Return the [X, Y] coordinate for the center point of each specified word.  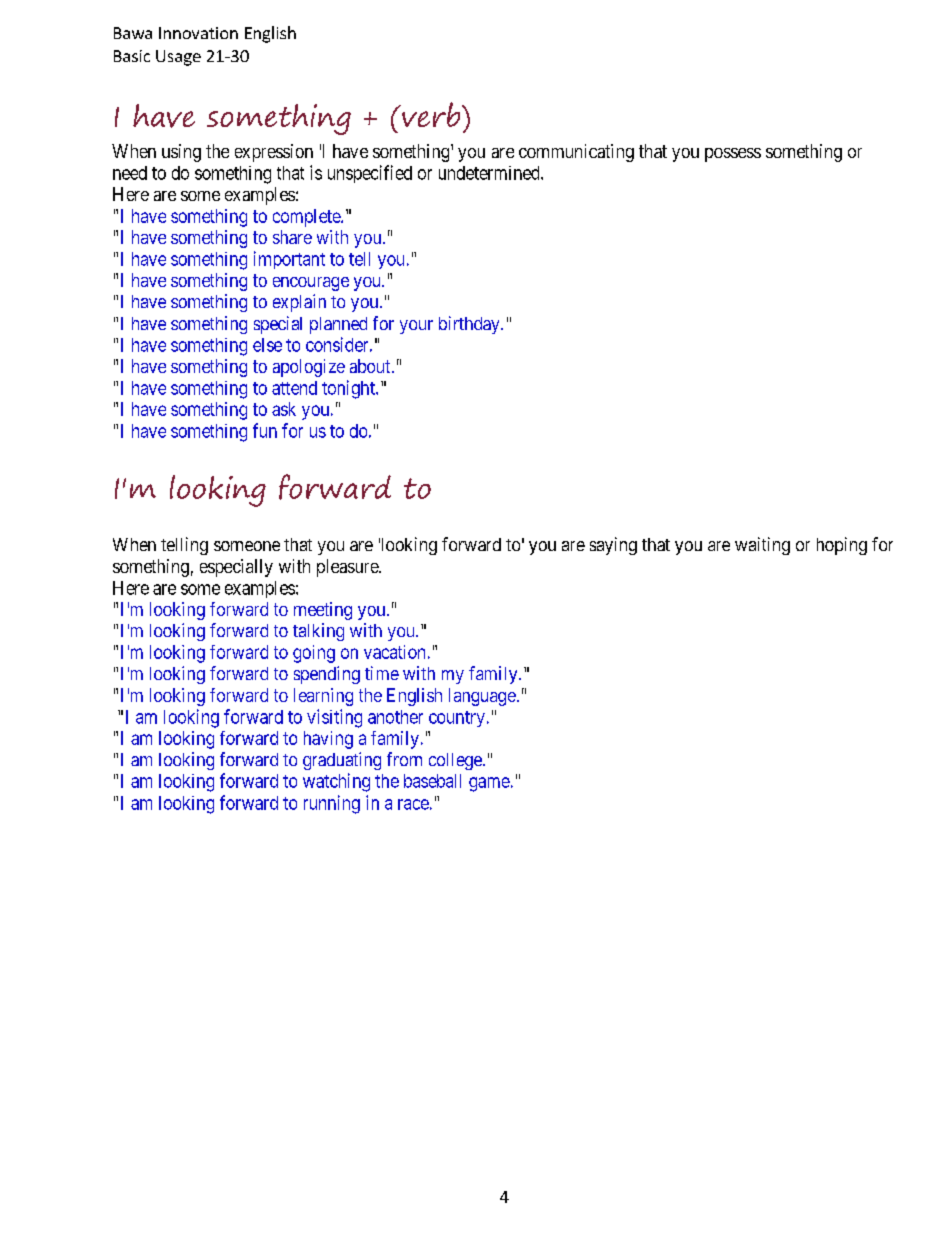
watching [336, 782]
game [489, 784]
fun [265, 430]
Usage [178, 58]
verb [431, 114]
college [456, 761]
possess [733, 155]
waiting [762, 546]
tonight [349, 389]
